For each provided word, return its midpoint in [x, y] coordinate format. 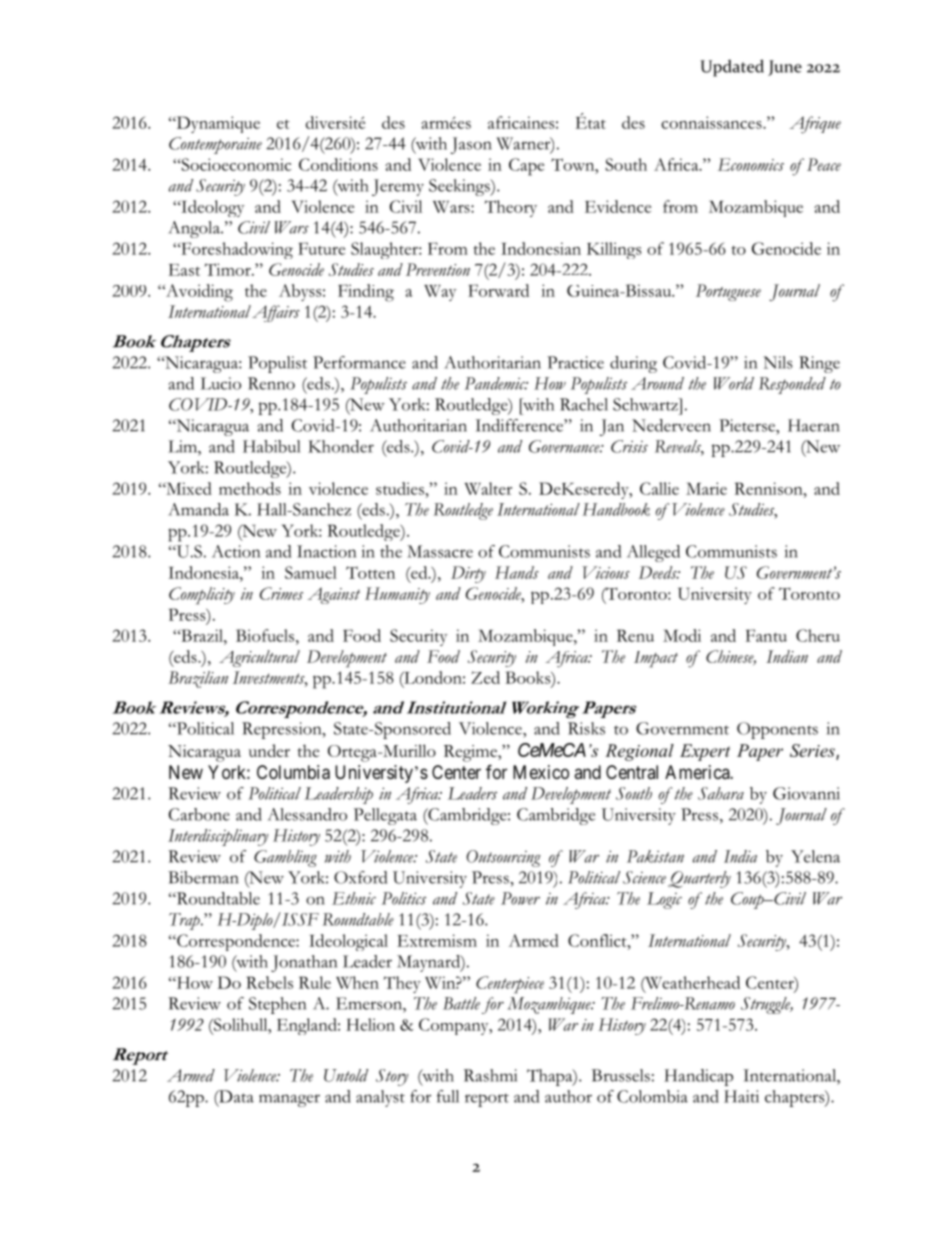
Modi [682, 635]
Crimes [281, 593]
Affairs [276, 313]
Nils [778, 362]
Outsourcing [504, 858]
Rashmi [490, 1075]
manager [289, 1100]
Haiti [741, 1096]
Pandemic [496, 383]
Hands [517, 572]
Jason [471, 145]
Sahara [721, 793]
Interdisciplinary [218, 837]
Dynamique [217, 124]
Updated [732, 68]
